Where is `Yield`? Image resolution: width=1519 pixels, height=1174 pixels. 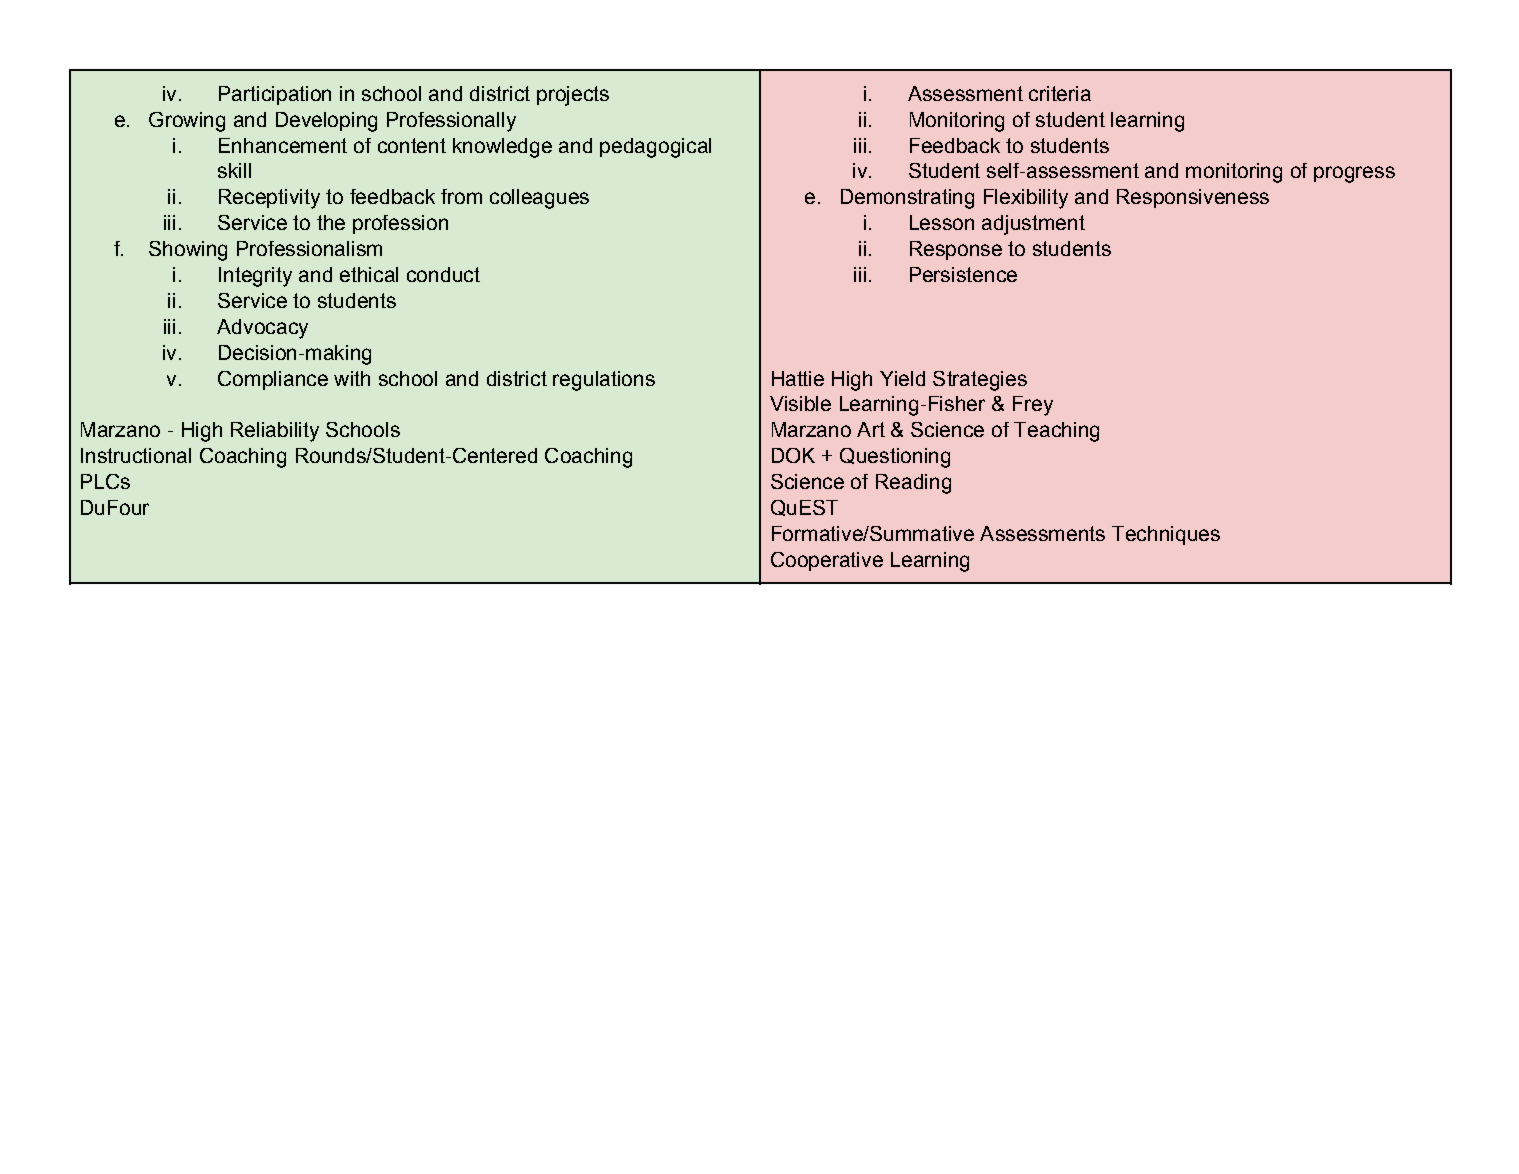 Yield is located at coordinates (902, 378).
